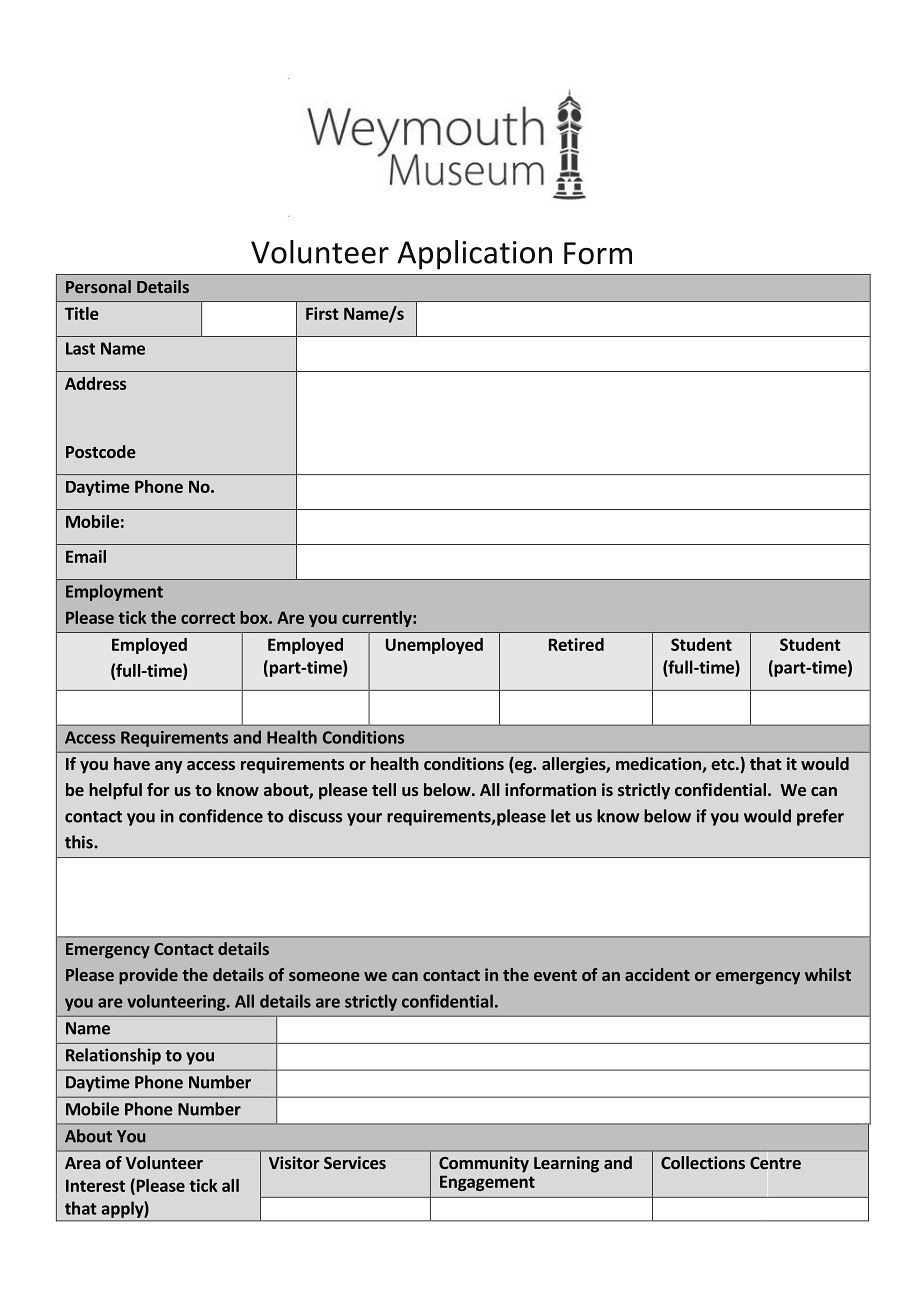  Describe the element at coordinates (576, 644) in the screenshot. I see `Retired` at that location.
